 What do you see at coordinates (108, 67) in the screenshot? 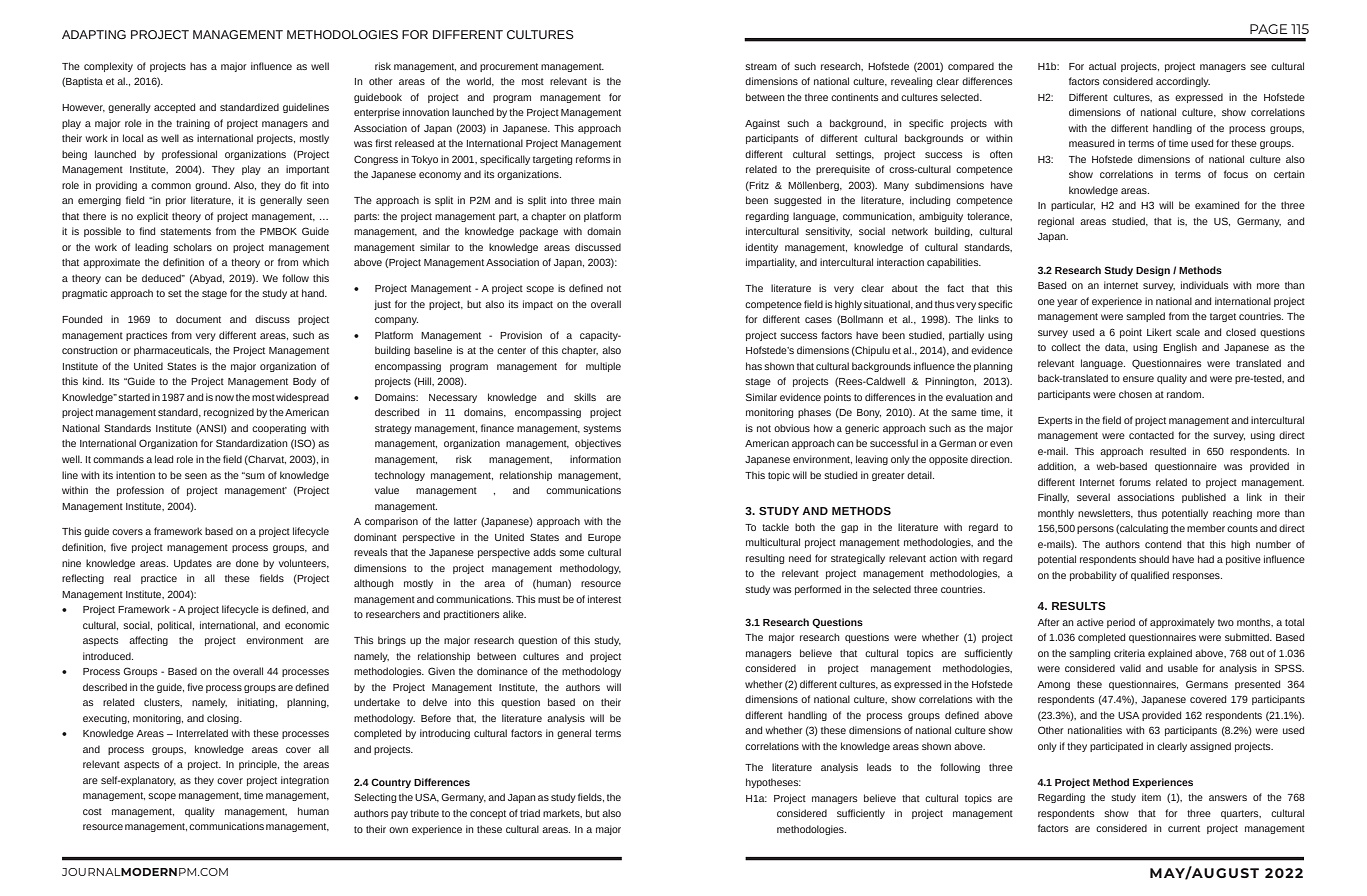
I see `complexity` at bounding box center [108, 67].
